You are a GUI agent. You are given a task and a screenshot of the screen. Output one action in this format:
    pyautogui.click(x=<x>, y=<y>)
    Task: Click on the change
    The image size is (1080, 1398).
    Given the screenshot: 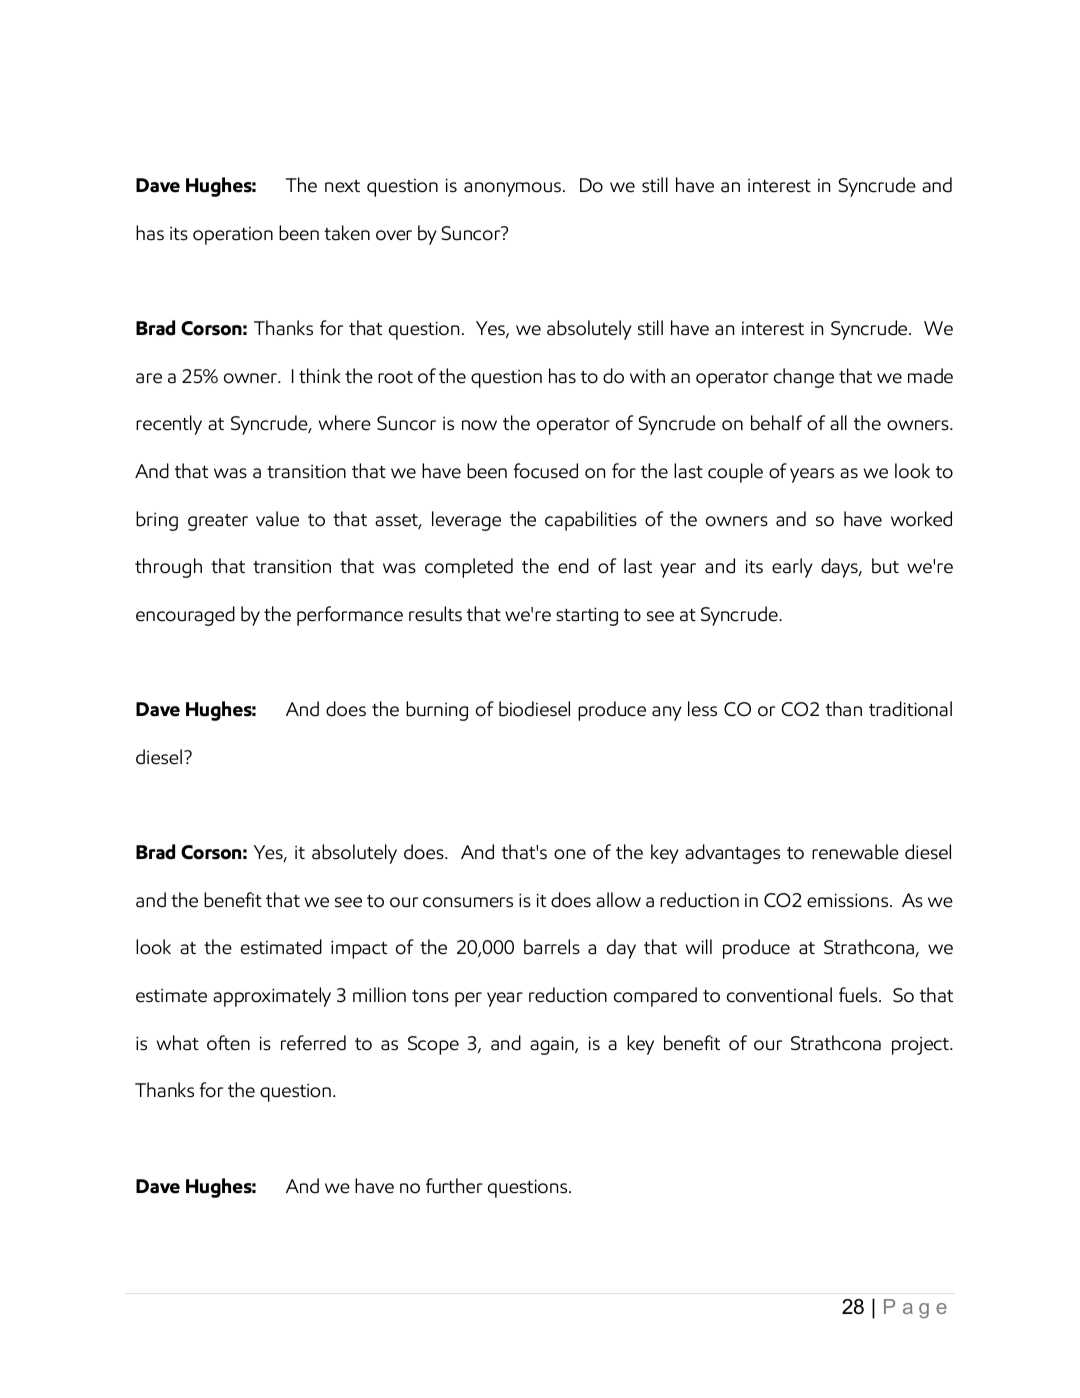 What is the action you would take?
    pyautogui.click(x=804, y=378)
